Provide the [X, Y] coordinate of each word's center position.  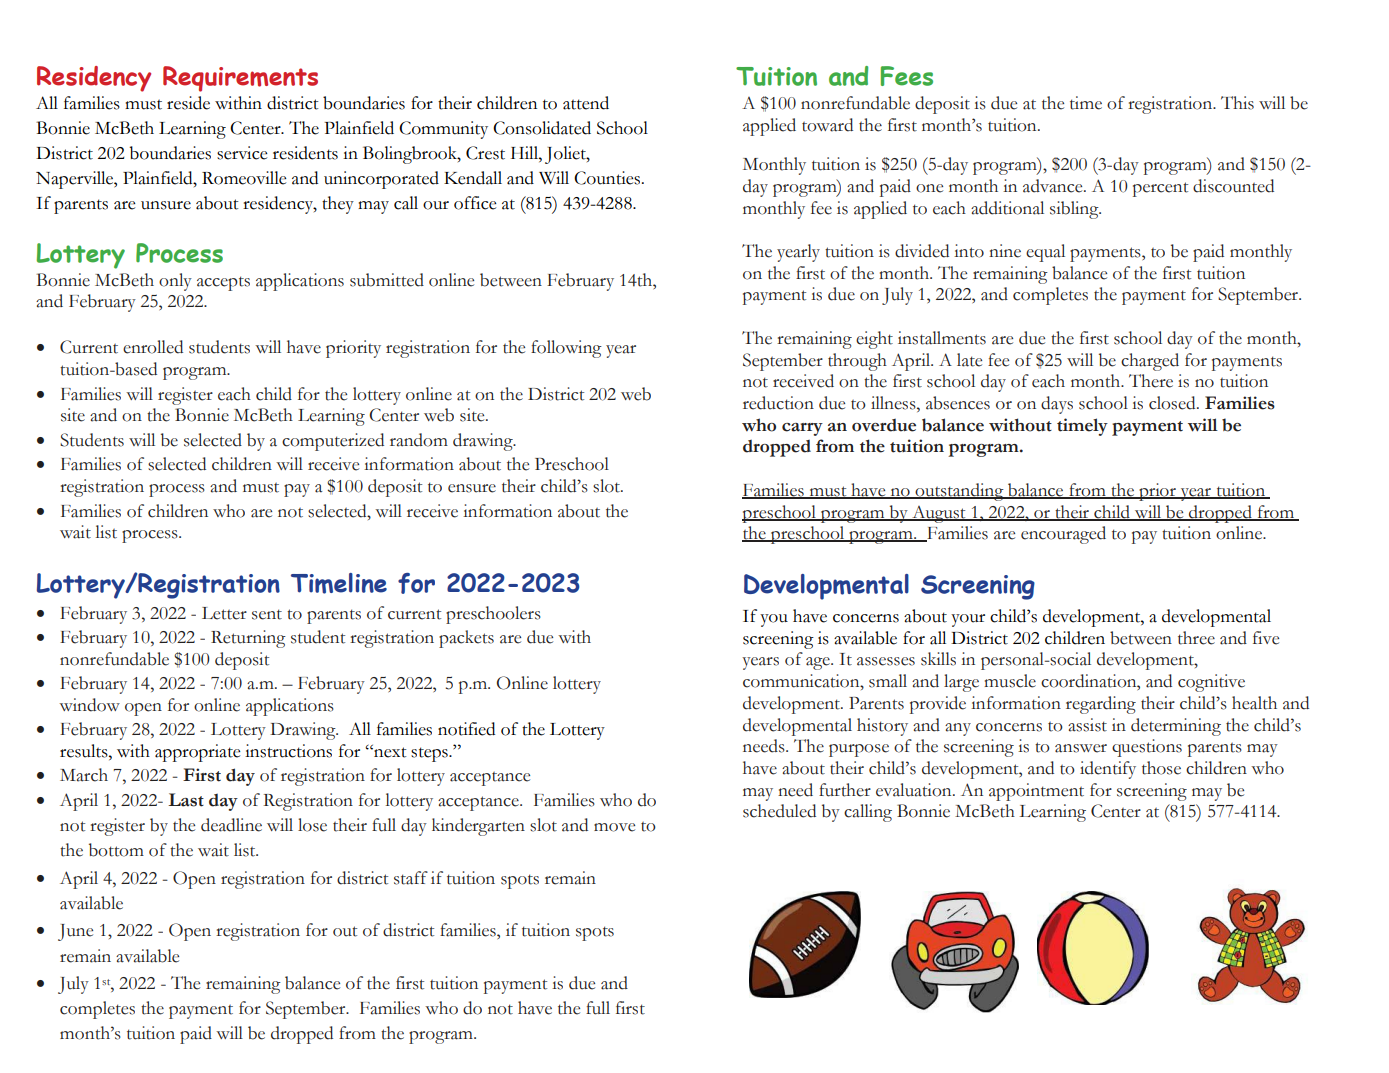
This [1237, 103]
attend [586, 103]
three [1196, 638]
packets [466, 639]
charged [1150, 362]
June [75, 932]
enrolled [153, 347]
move [614, 827]
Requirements [240, 79]
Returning [248, 639]
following [566, 349]
